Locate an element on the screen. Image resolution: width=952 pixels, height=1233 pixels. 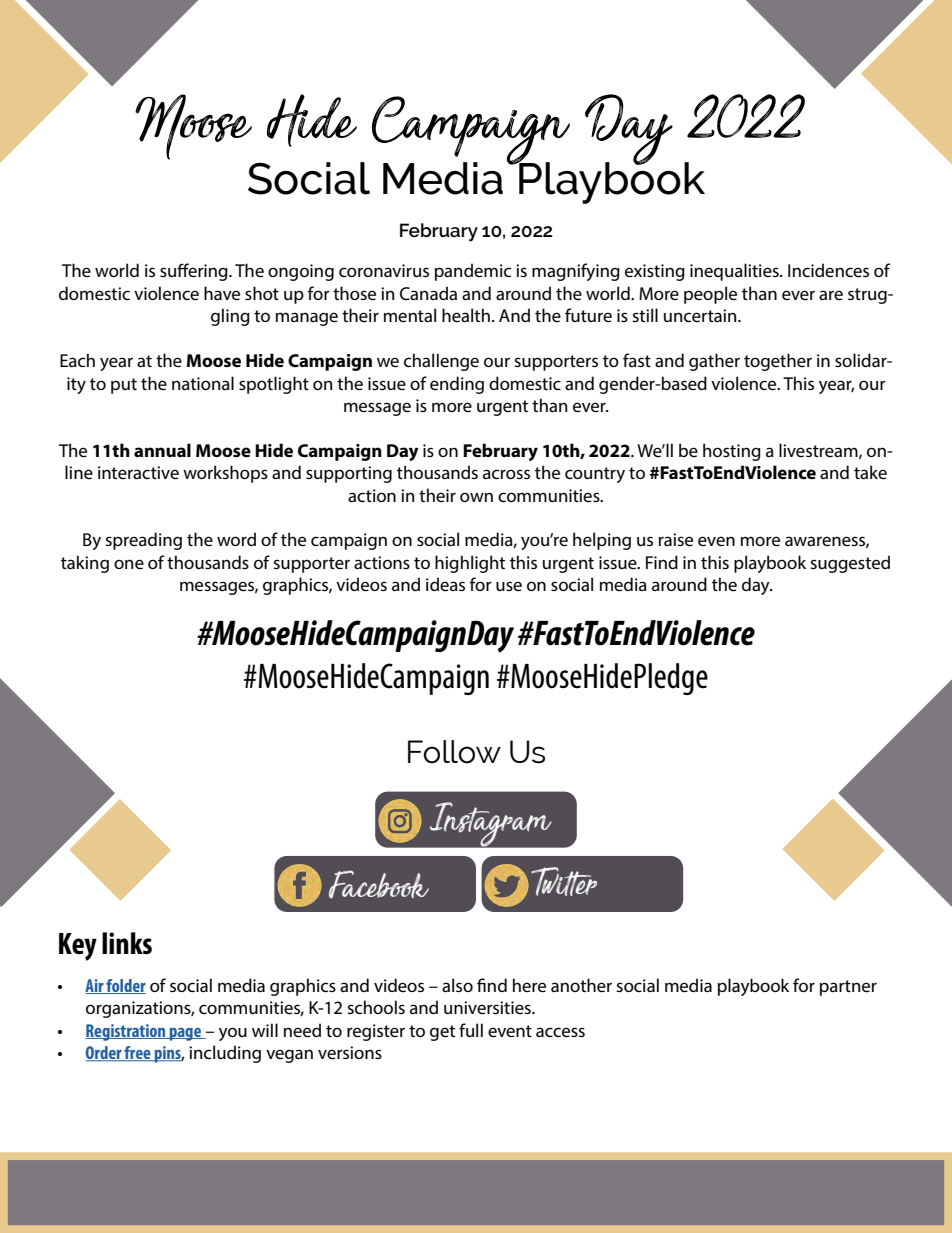
suffering is located at coordinates (195, 272).
